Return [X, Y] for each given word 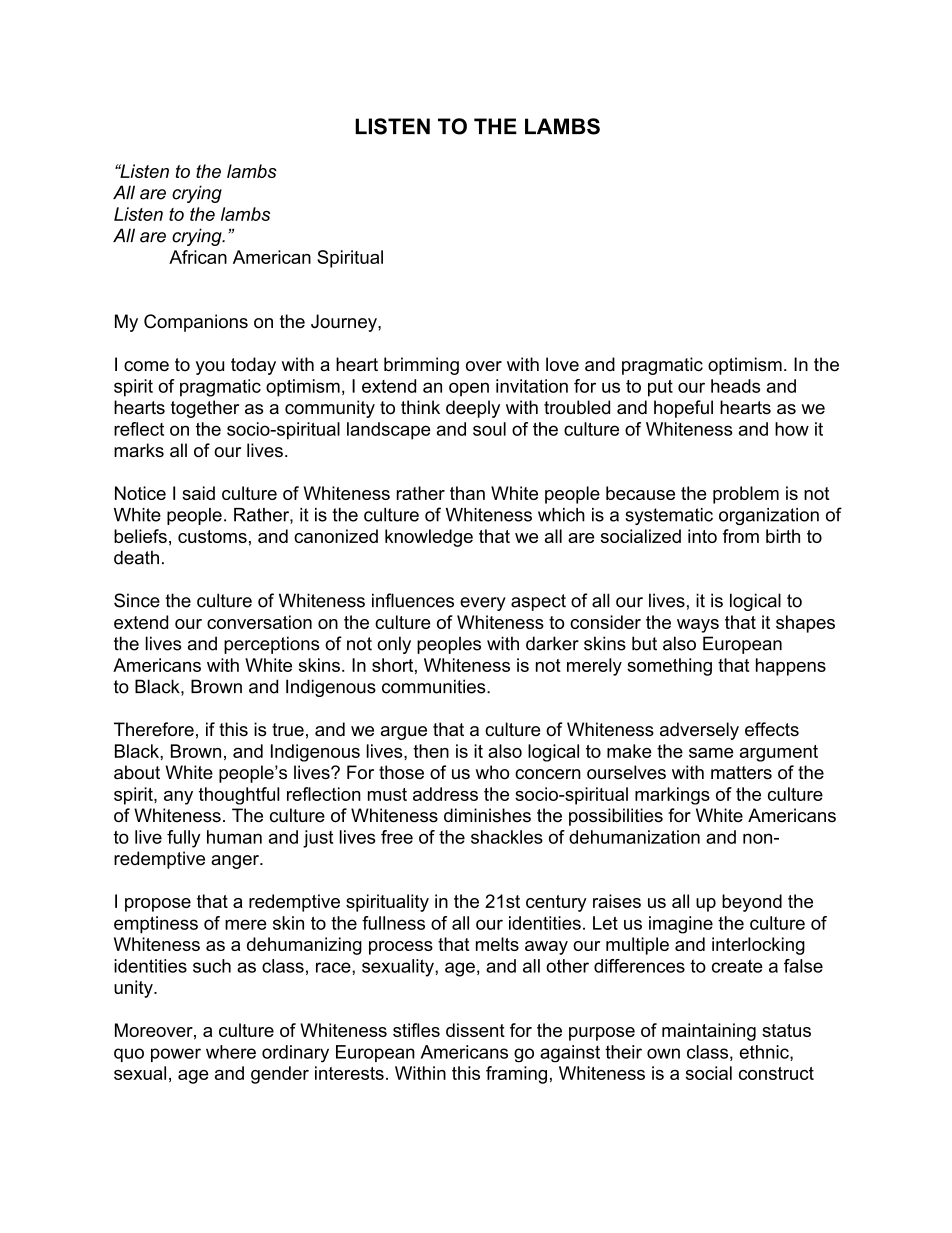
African [198, 257]
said [198, 493]
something [669, 667]
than [467, 493]
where [231, 1052]
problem [746, 495]
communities [435, 686]
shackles [507, 837]
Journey [345, 323]
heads [736, 386]
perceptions [271, 645]
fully [184, 839]
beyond [752, 903]
